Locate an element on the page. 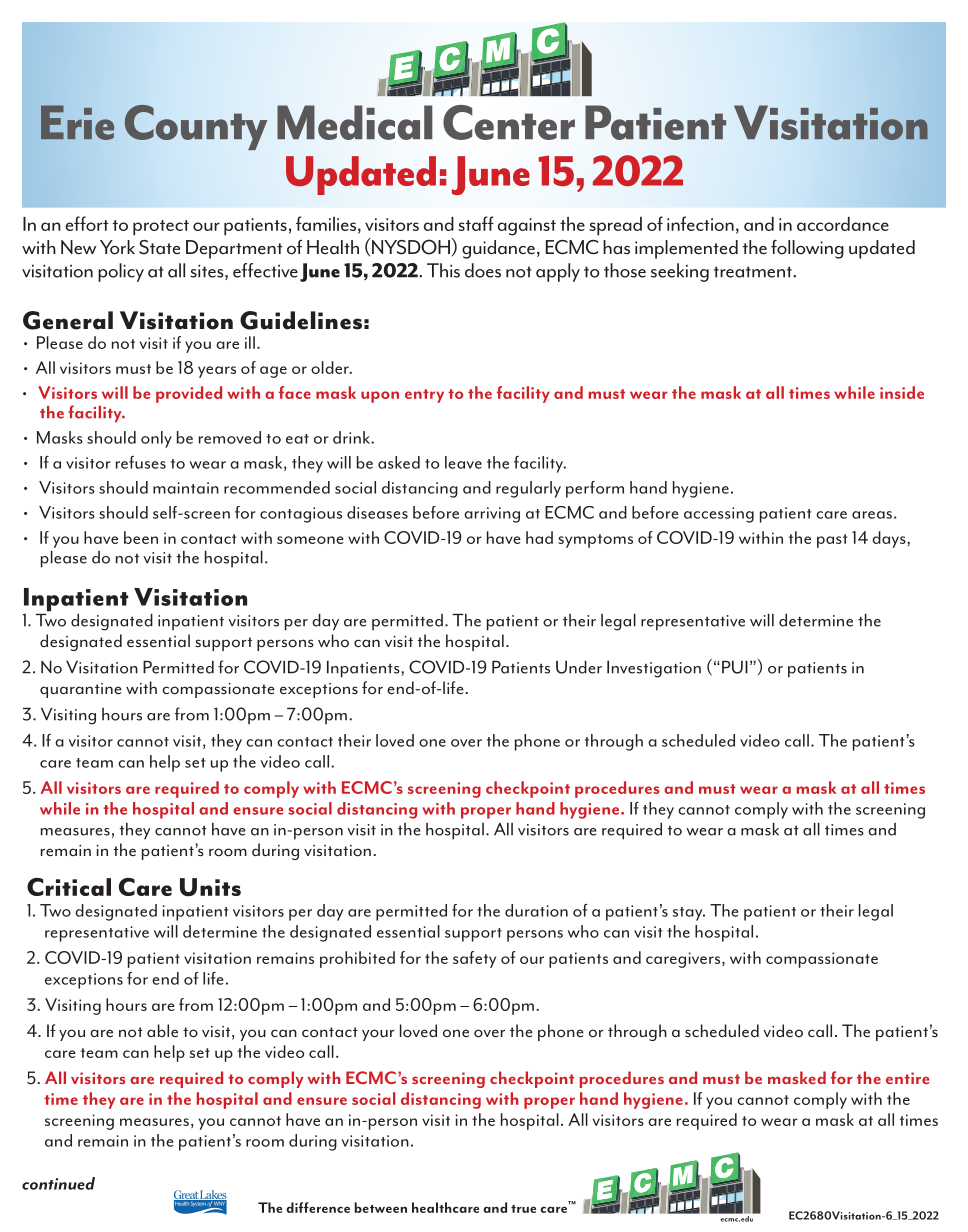 The height and width of the document is (1232, 968). provided is located at coordinates (189, 394).
